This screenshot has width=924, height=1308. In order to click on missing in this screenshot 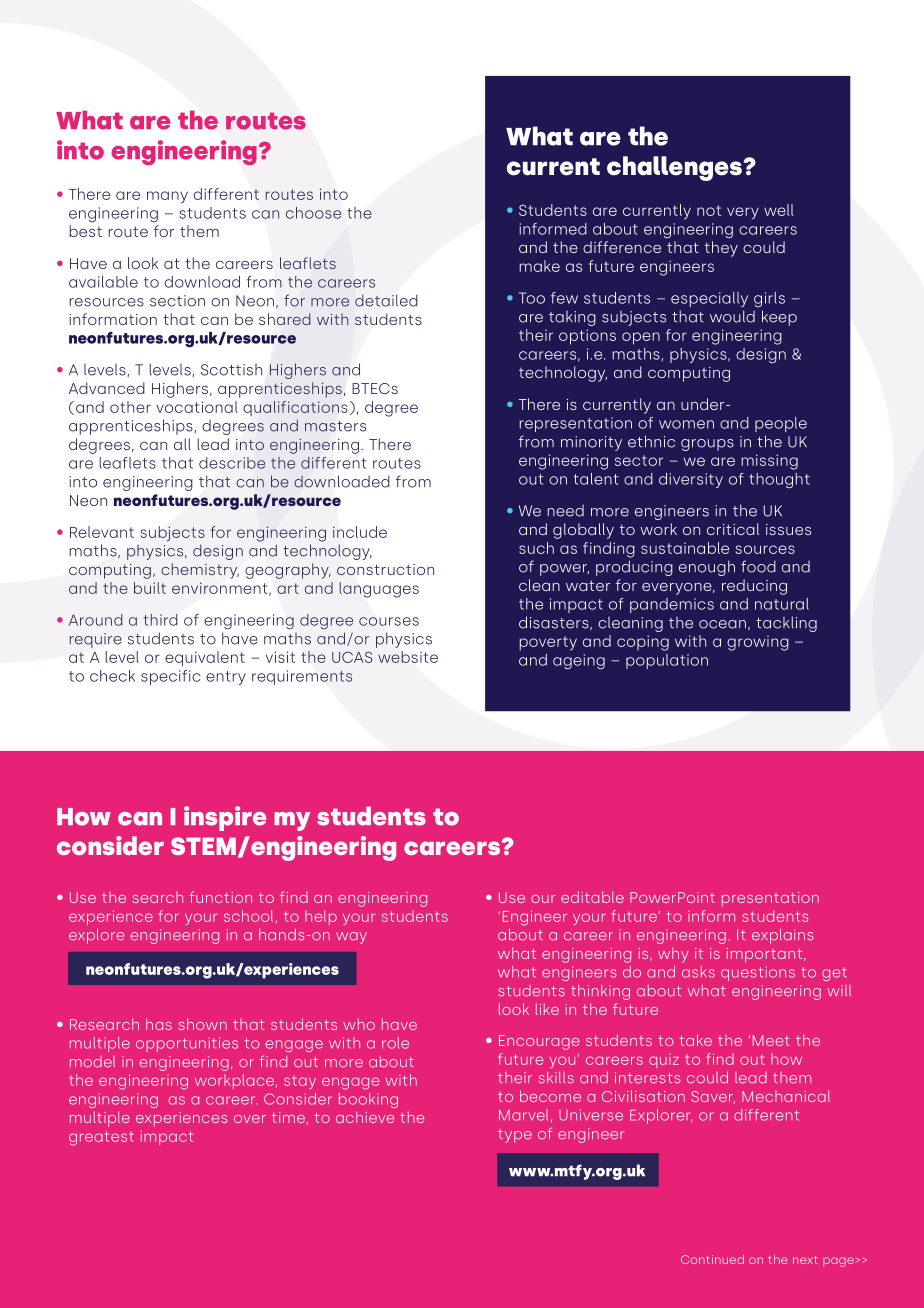, I will do `click(770, 462)`.
